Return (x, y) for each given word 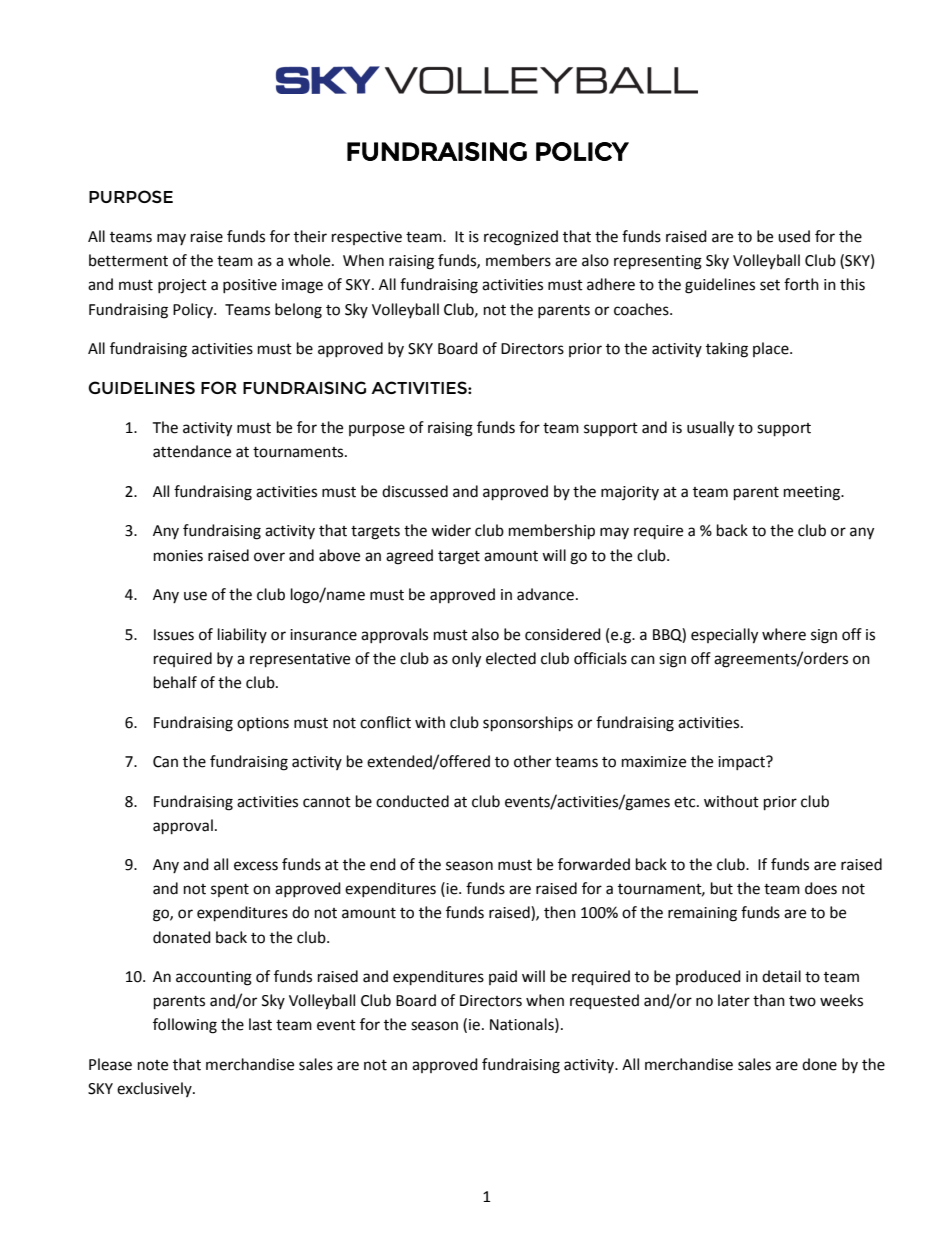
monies (178, 556)
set (770, 285)
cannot (327, 802)
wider (451, 530)
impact (743, 762)
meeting (813, 493)
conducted (412, 801)
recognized (521, 238)
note (153, 1065)
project (182, 286)
